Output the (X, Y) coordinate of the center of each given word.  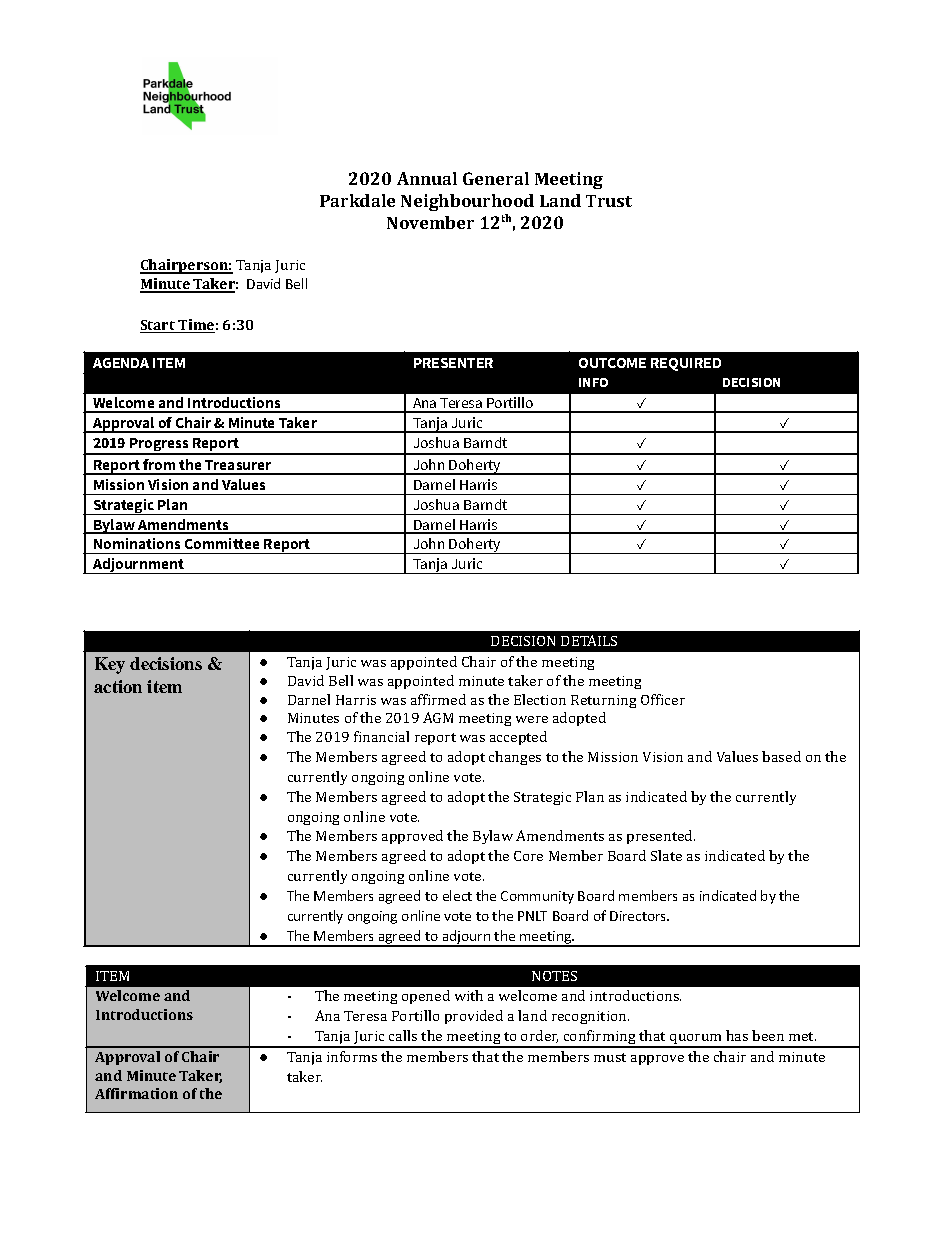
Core (528, 856)
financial (381, 736)
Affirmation (136, 1093)
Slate (666, 855)
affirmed (438, 699)
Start (158, 326)
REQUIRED (686, 364)
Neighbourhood (467, 202)
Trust (609, 201)
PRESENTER (453, 363)
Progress (159, 446)
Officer (663, 699)
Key (110, 665)
